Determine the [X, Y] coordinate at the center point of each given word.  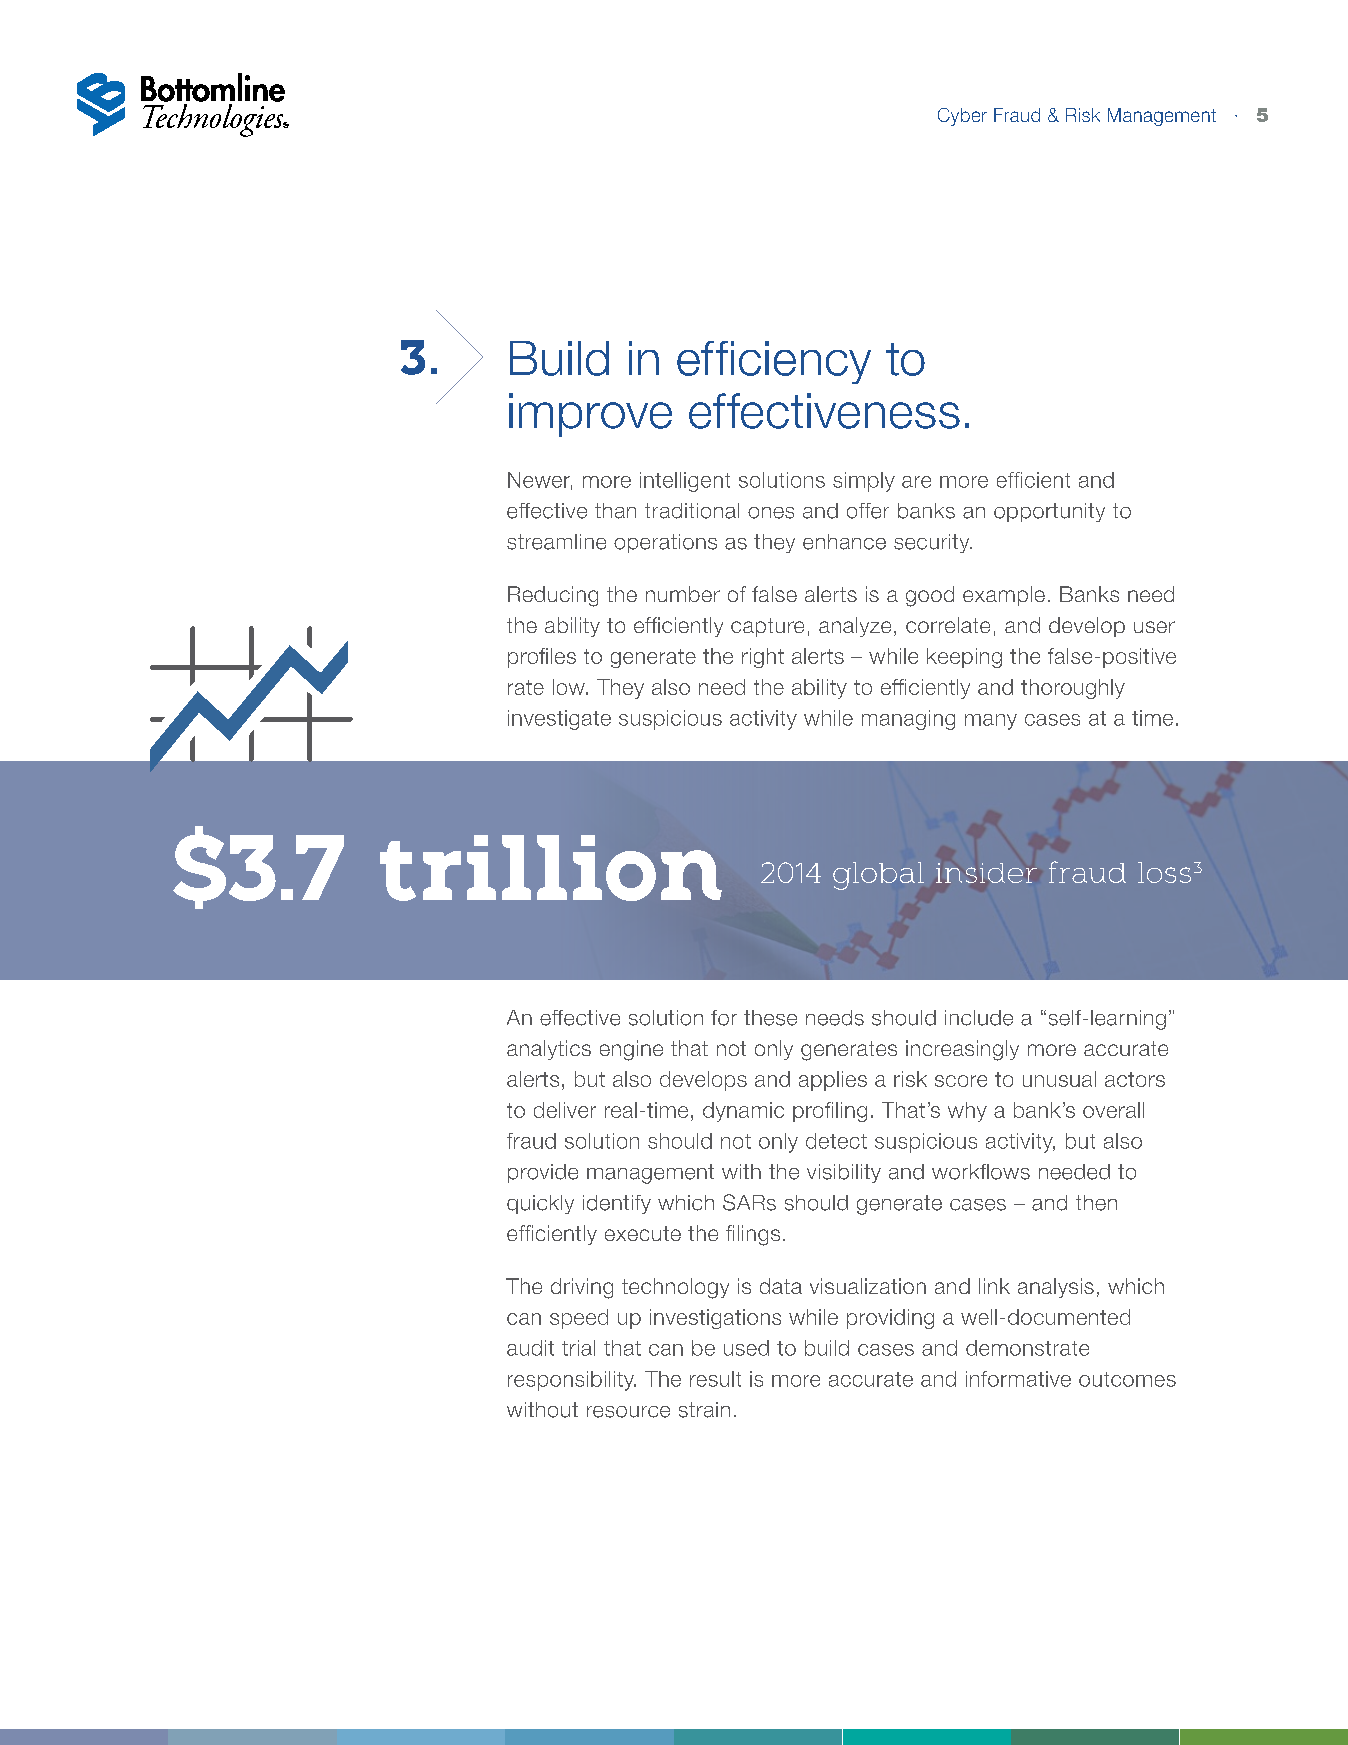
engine [631, 1050]
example [1004, 596]
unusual [1059, 1079]
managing [908, 720]
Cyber [962, 117]
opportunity [1049, 512]
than [615, 511]
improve [590, 415]
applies [833, 1081]
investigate [559, 720]
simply [864, 482]
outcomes [1127, 1379]
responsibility [572, 1381]
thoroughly [1073, 689]
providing [890, 1319]
